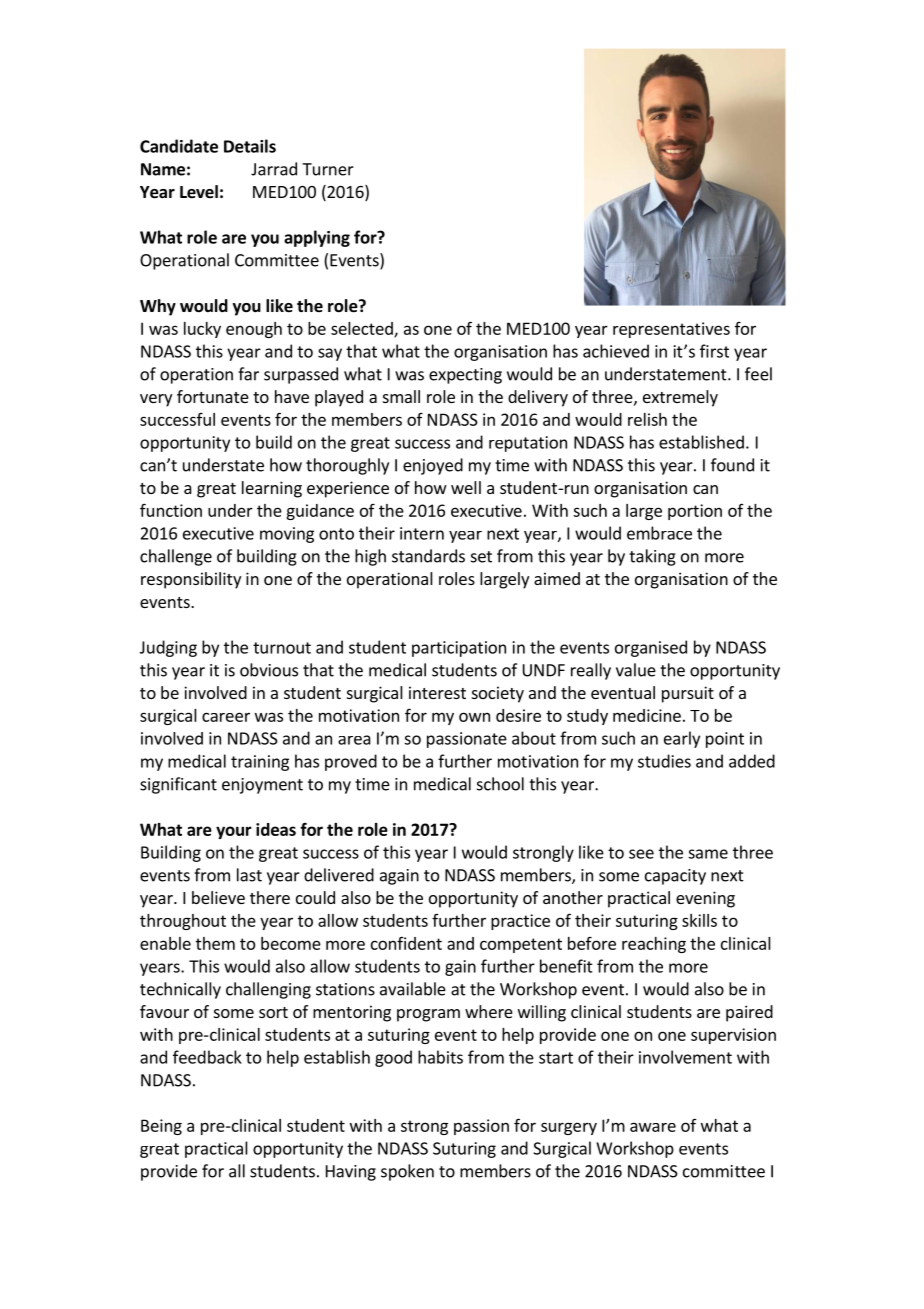 The image size is (924, 1309). Describe the element at coordinates (651, 648) in the image. I see `organised` at that location.
